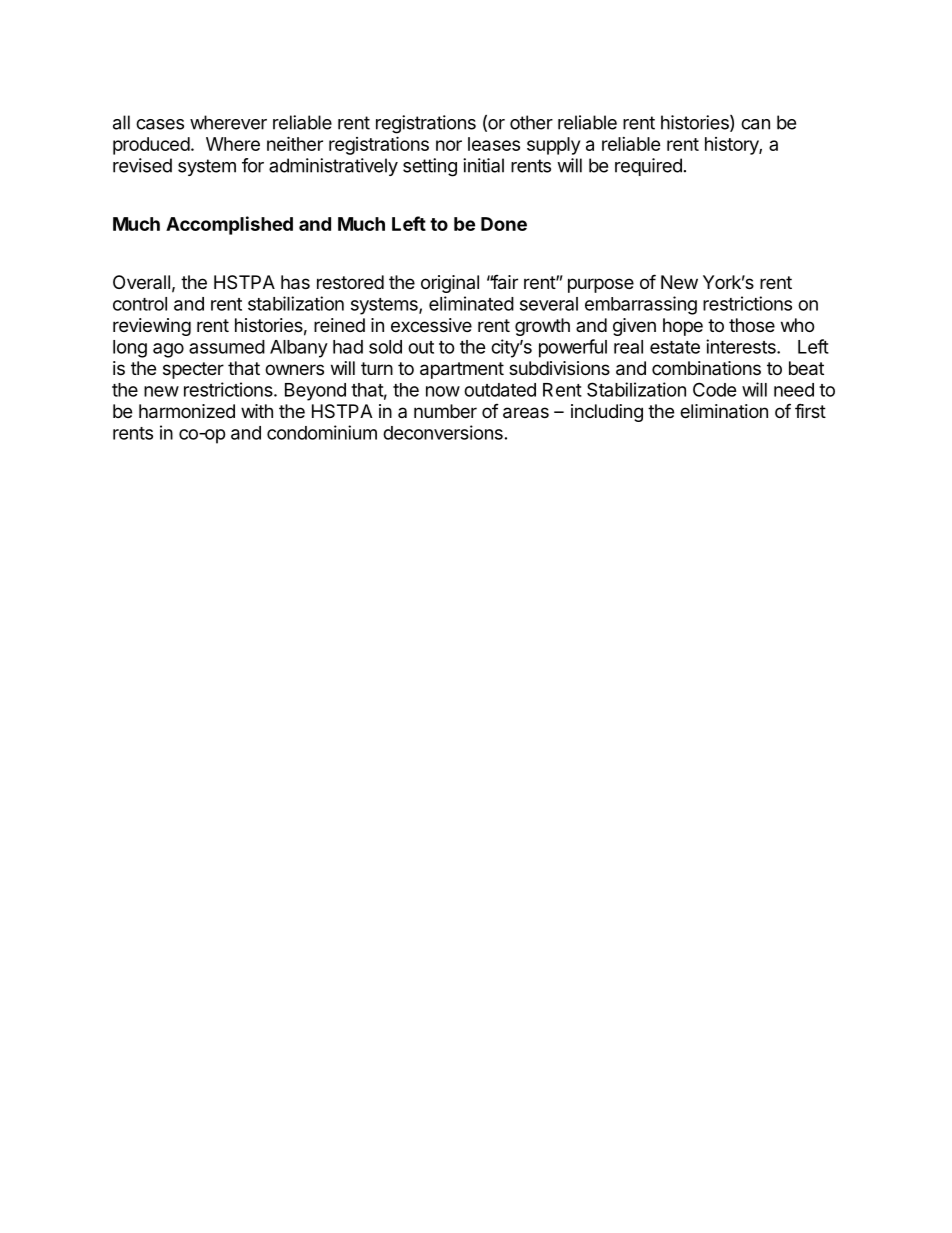 This screenshot has height=1233, width=952. I want to click on Accomplished, so click(229, 225).
